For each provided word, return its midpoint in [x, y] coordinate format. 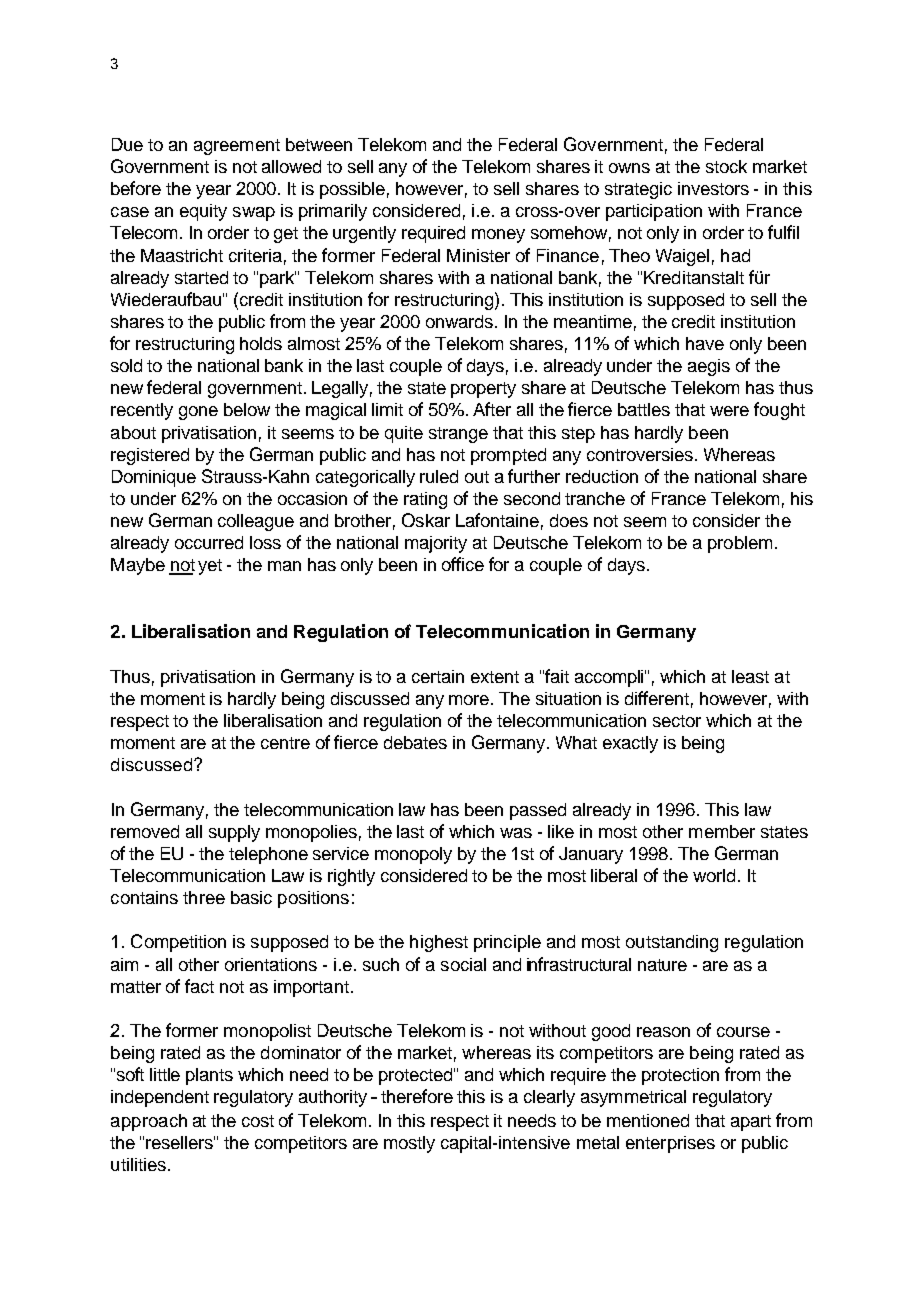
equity [203, 212]
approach [149, 1122]
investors [713, 188]
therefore [417, 1096]
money [498, 236]
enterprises [670, 1144]
